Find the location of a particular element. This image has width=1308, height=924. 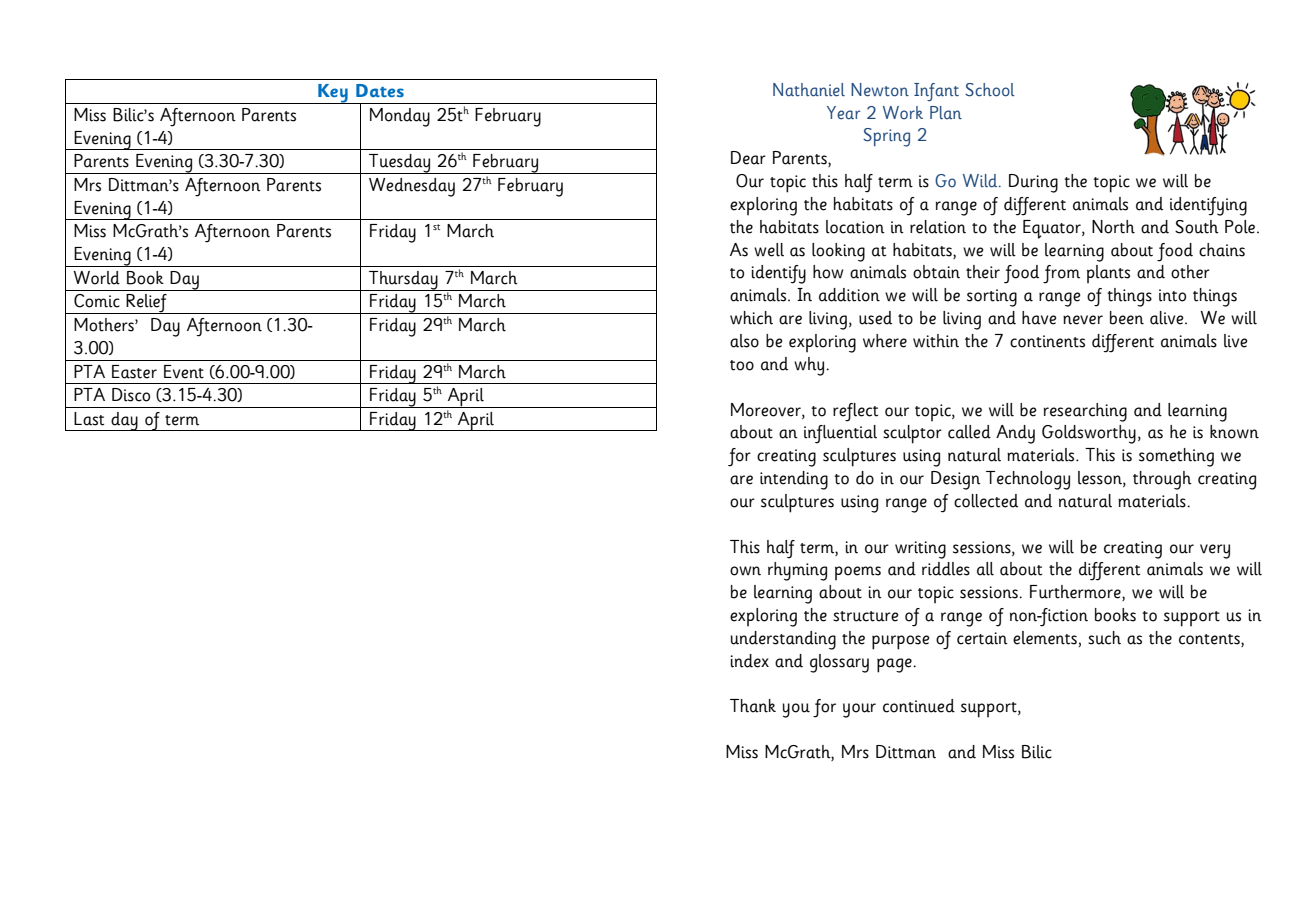

Thank is located at coordinates (753, 706).
